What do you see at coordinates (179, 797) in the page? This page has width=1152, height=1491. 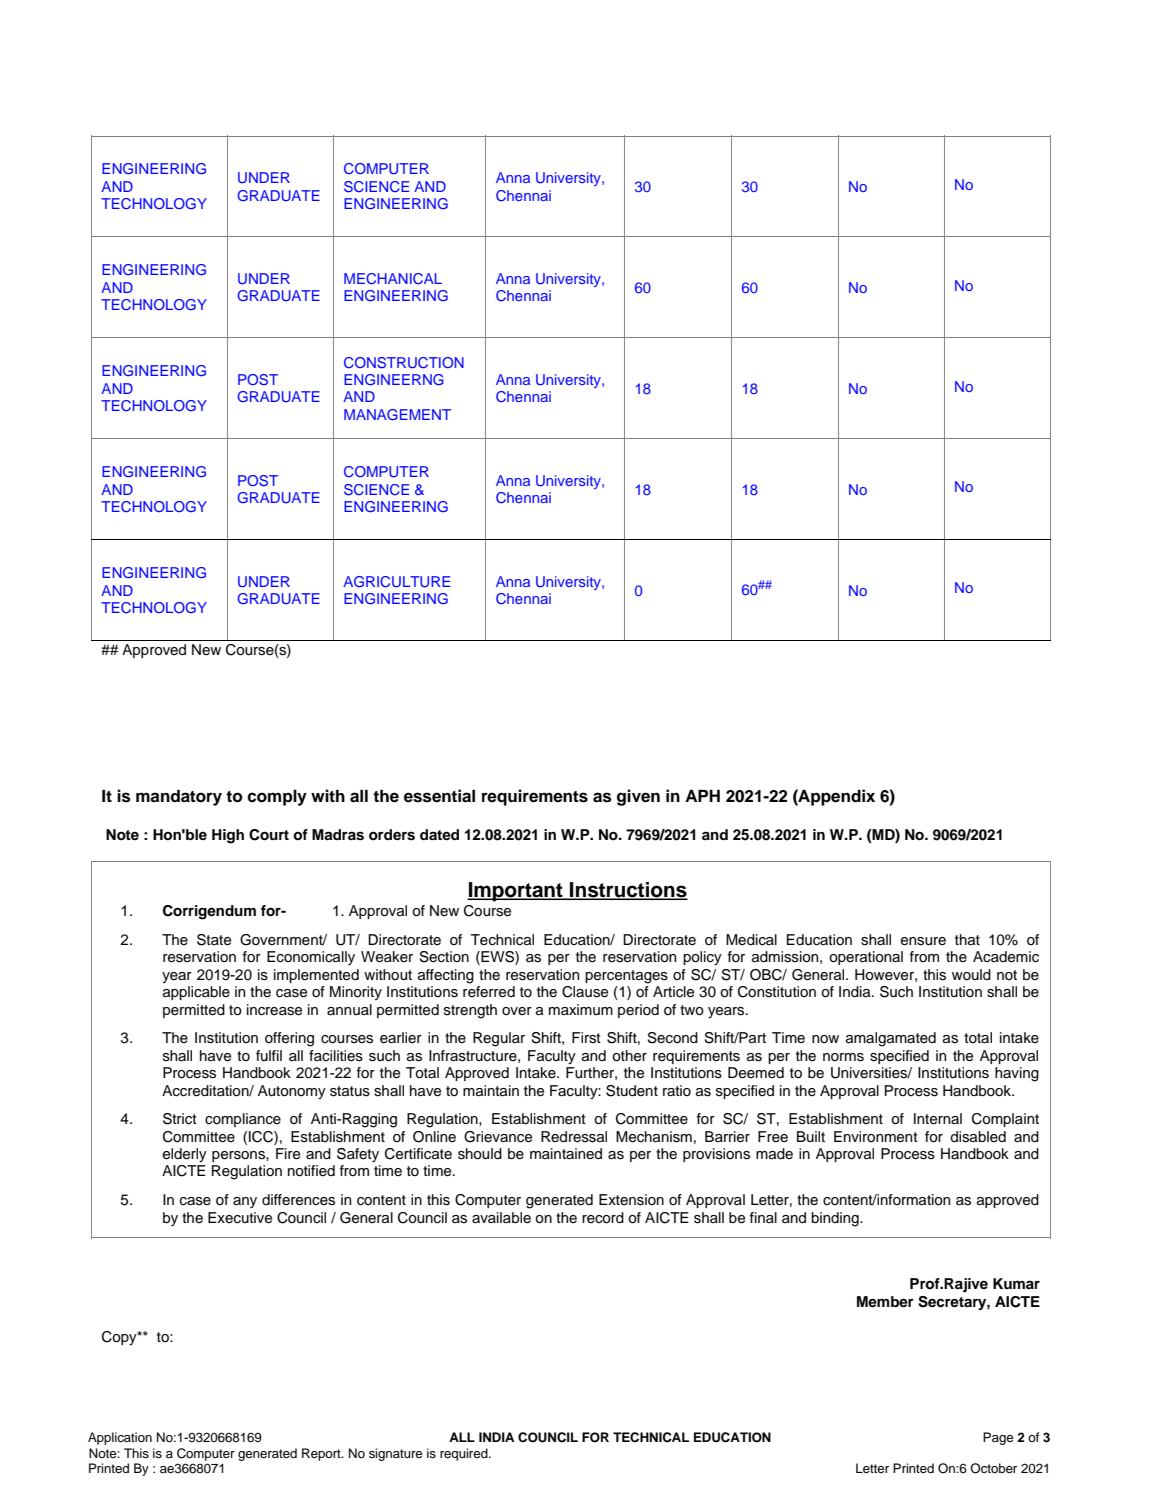 I see `mandatory` at bounding box center [179, 797].
